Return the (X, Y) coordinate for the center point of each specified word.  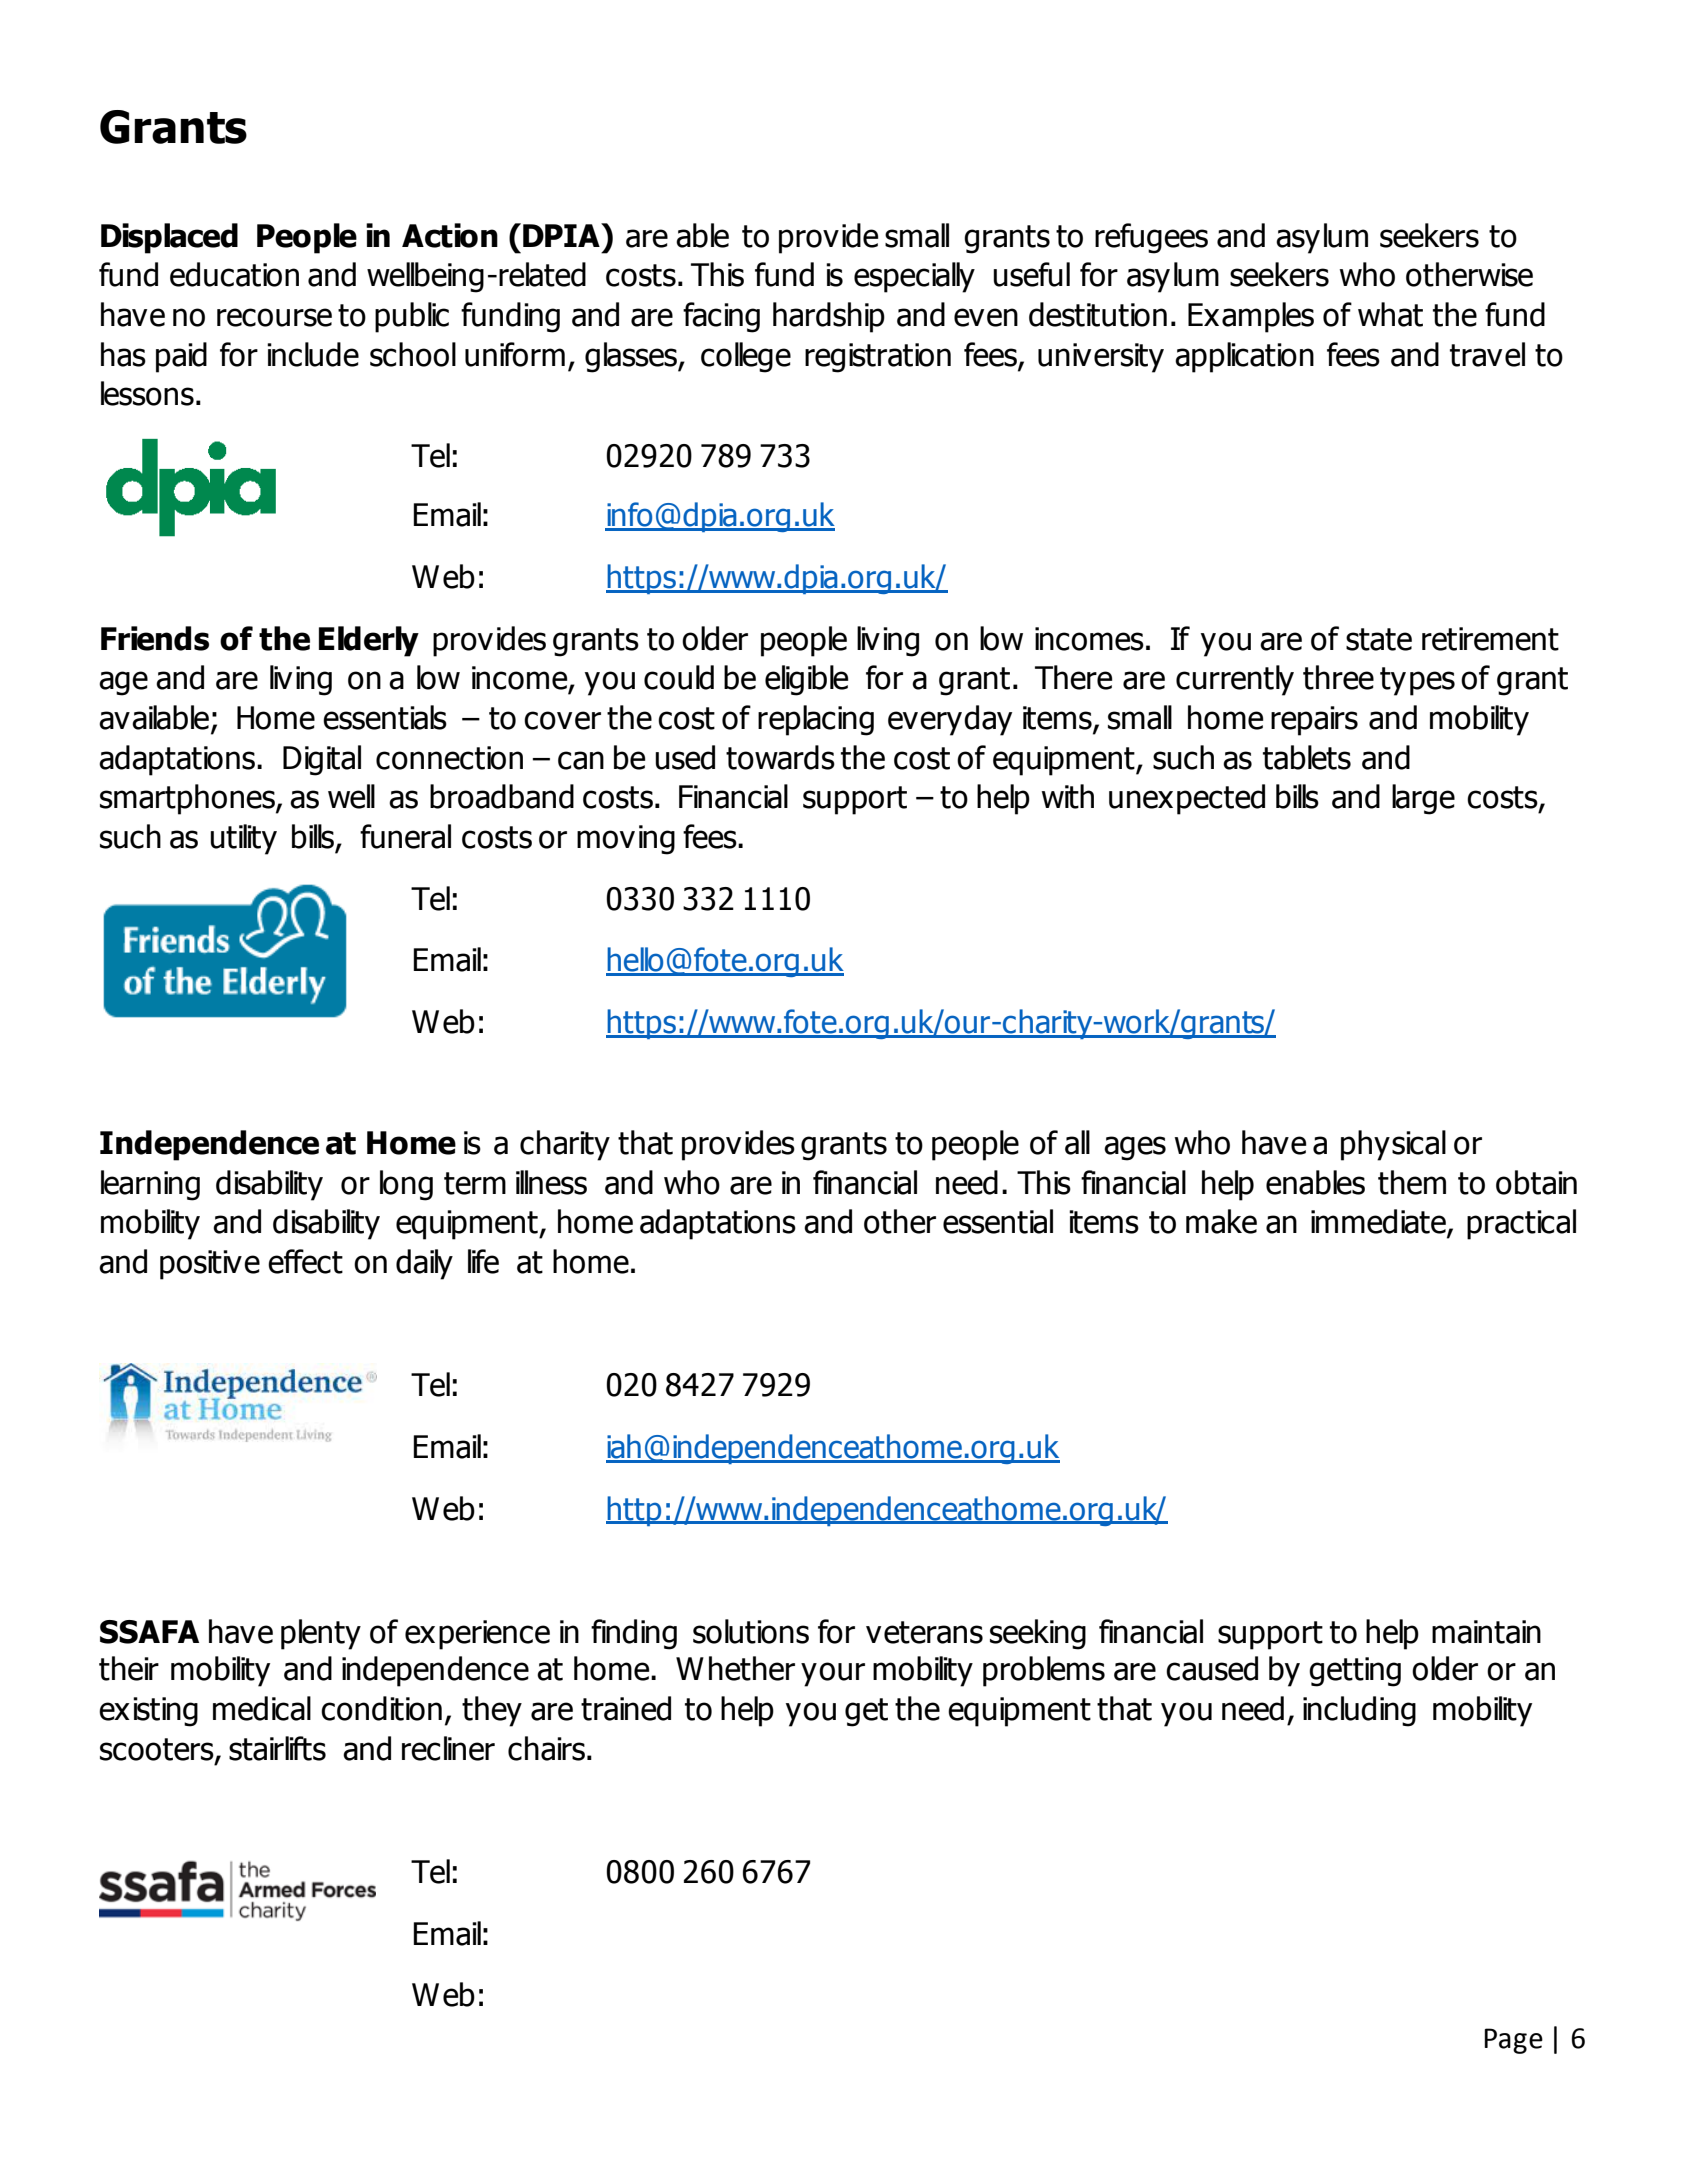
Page (1513, 2041)
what (1390, 314)
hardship (829, 317)
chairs (546, 1748)
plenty (321, 1634)
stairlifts (277, 1748)
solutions (751, 1631)
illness (551, 1182)
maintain (1486, 1632)
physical (1393, 1145)
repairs (1314, 721)
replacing (816, 720)
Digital (322, 760)
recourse (274, 317)
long (406, 1185)
